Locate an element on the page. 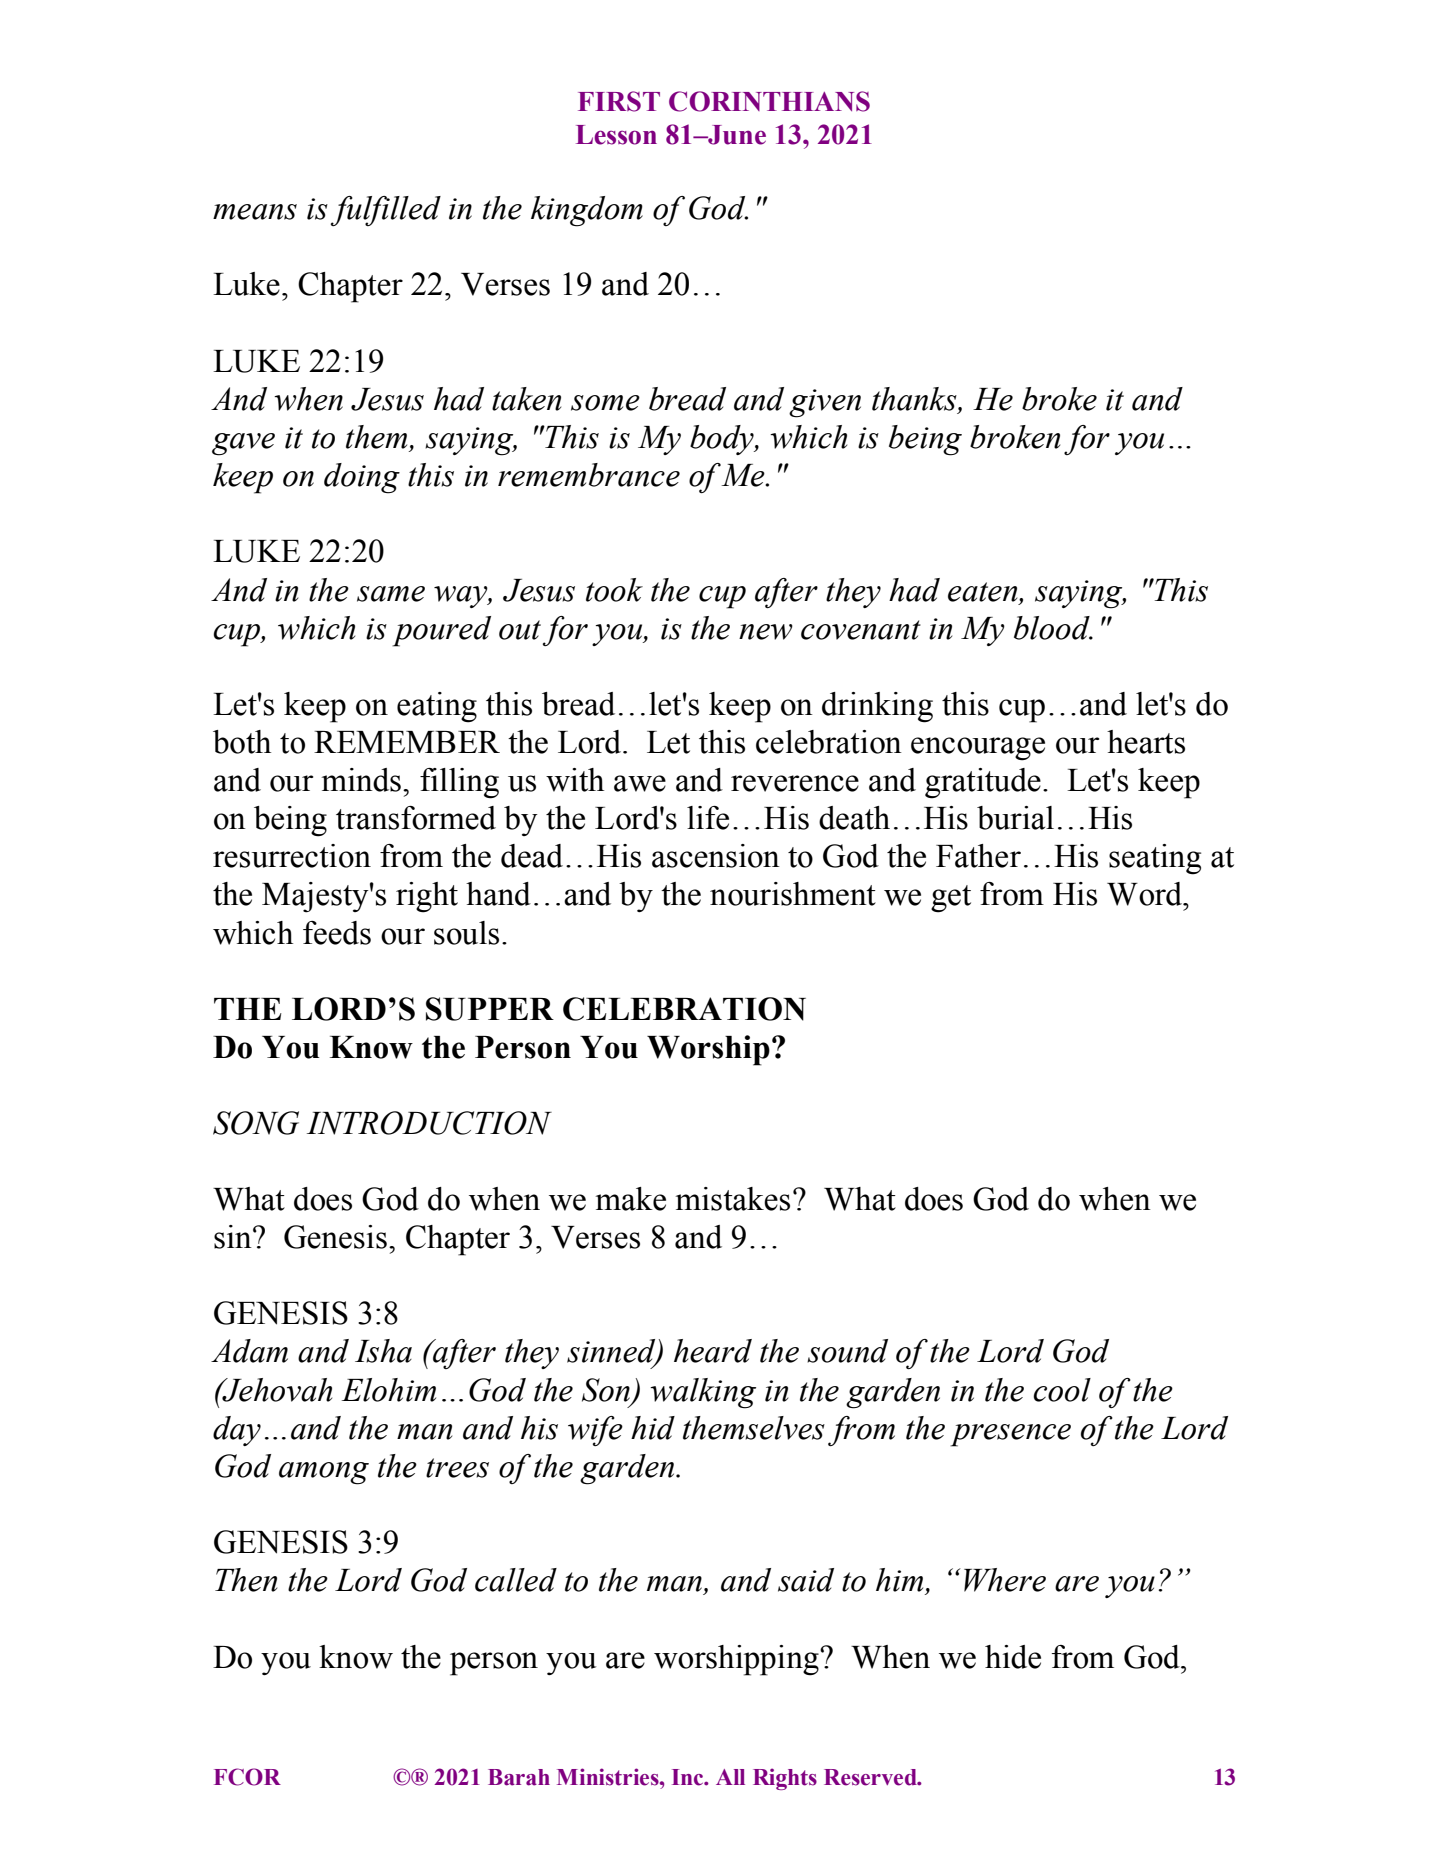  CORINTHIANS is located at coordinates (769, 101).
